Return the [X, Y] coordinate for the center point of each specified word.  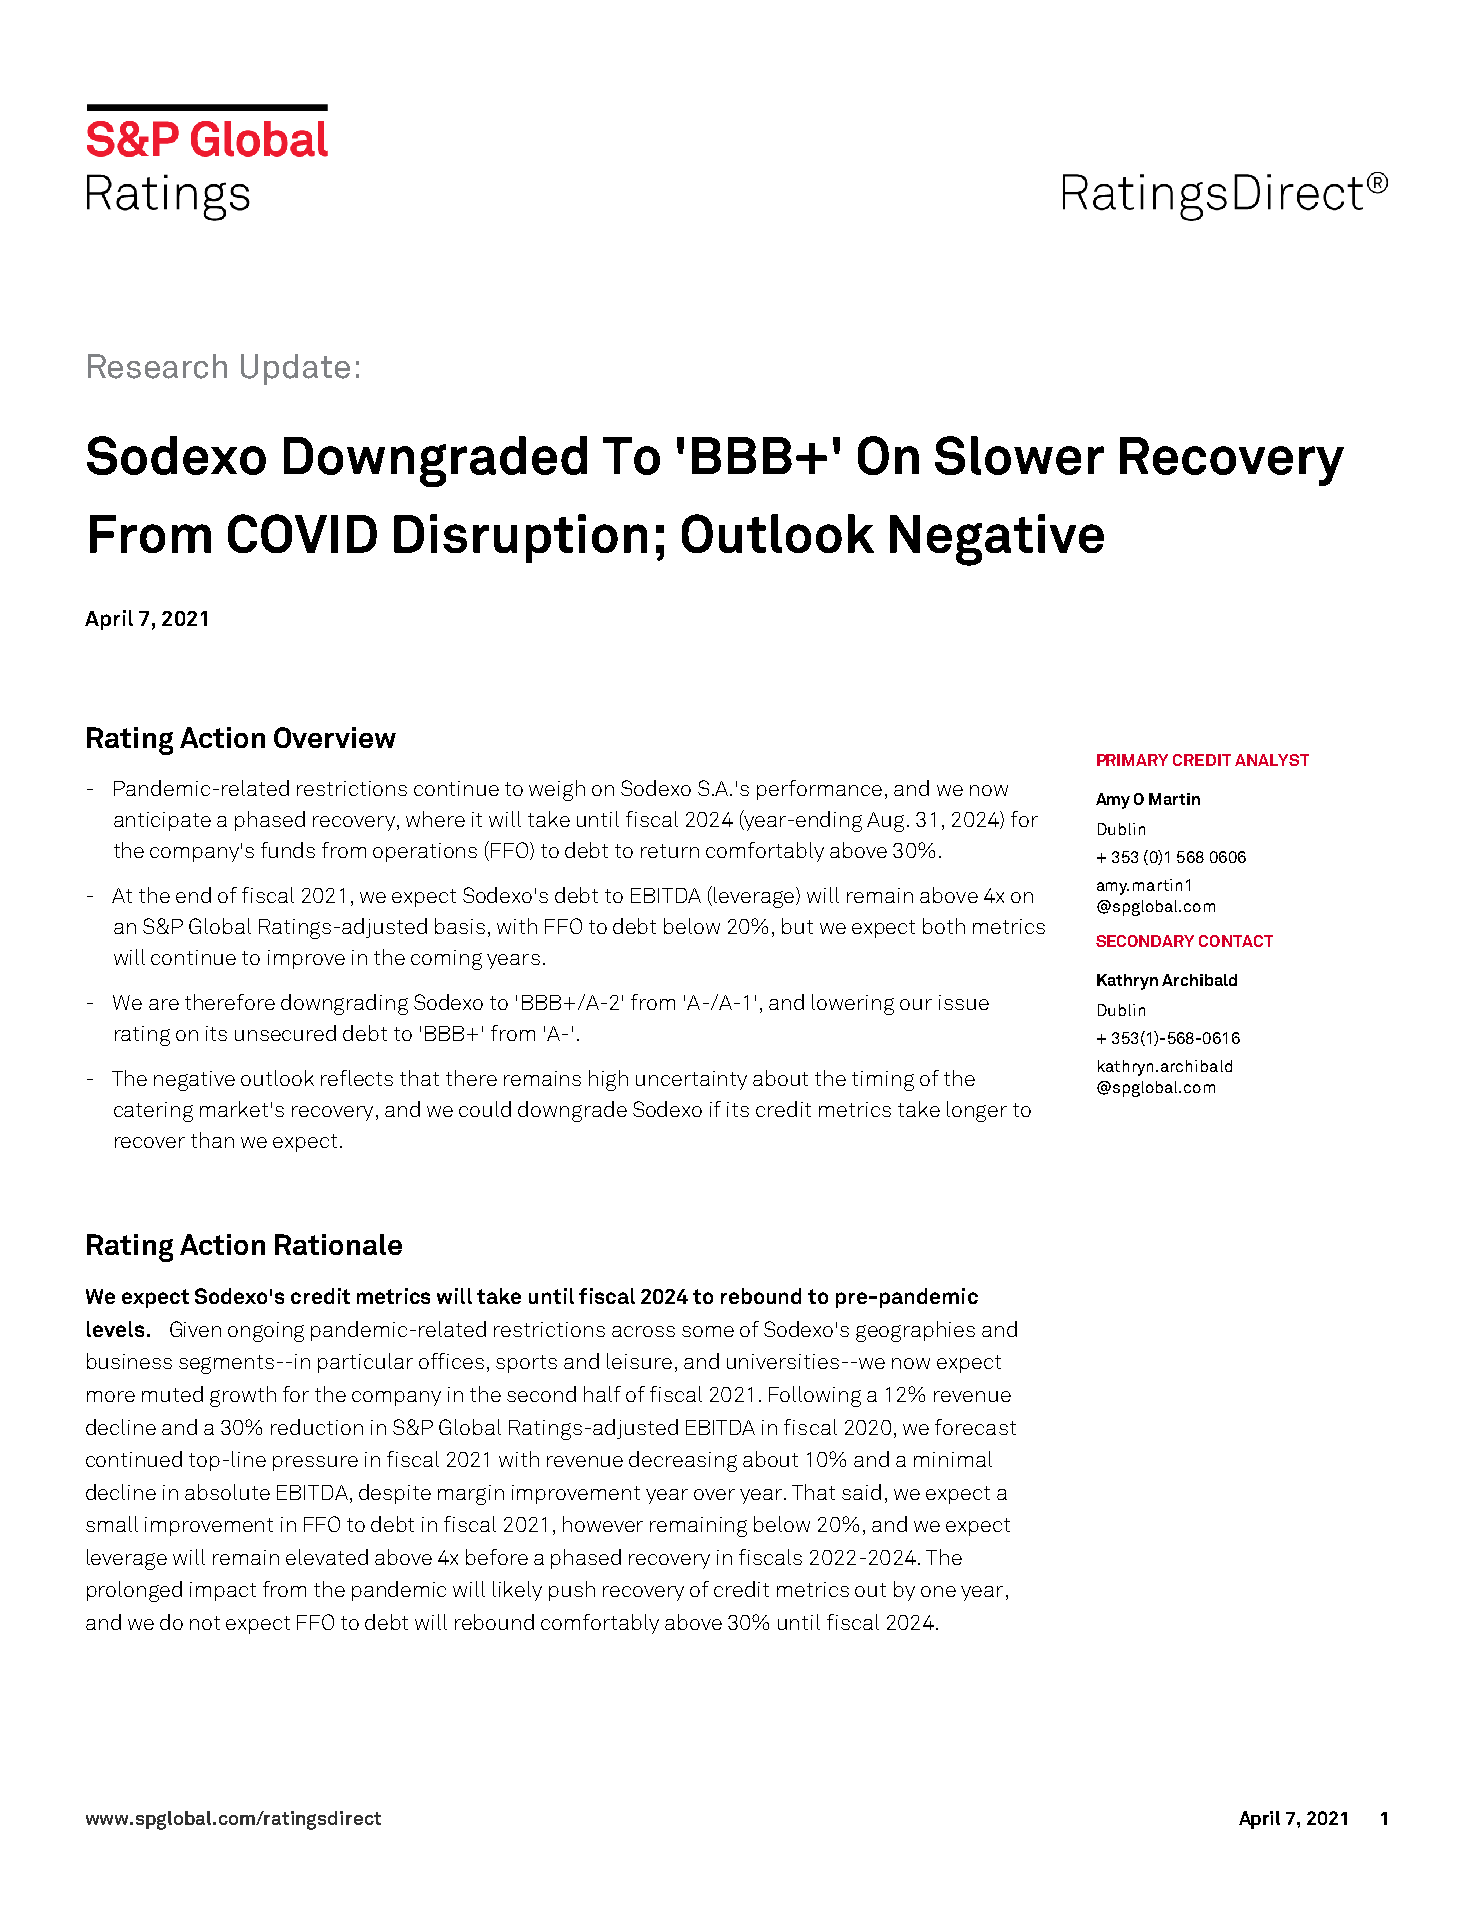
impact [223, 1591]
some [708, 1331]
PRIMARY [1132, 760]
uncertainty [691, 1080]
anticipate [162, 821]
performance [819, 790]
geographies [915, 1331]
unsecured [285, 1033]
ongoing [266, 1332]
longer [977, 1111]
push [572, 1591]
